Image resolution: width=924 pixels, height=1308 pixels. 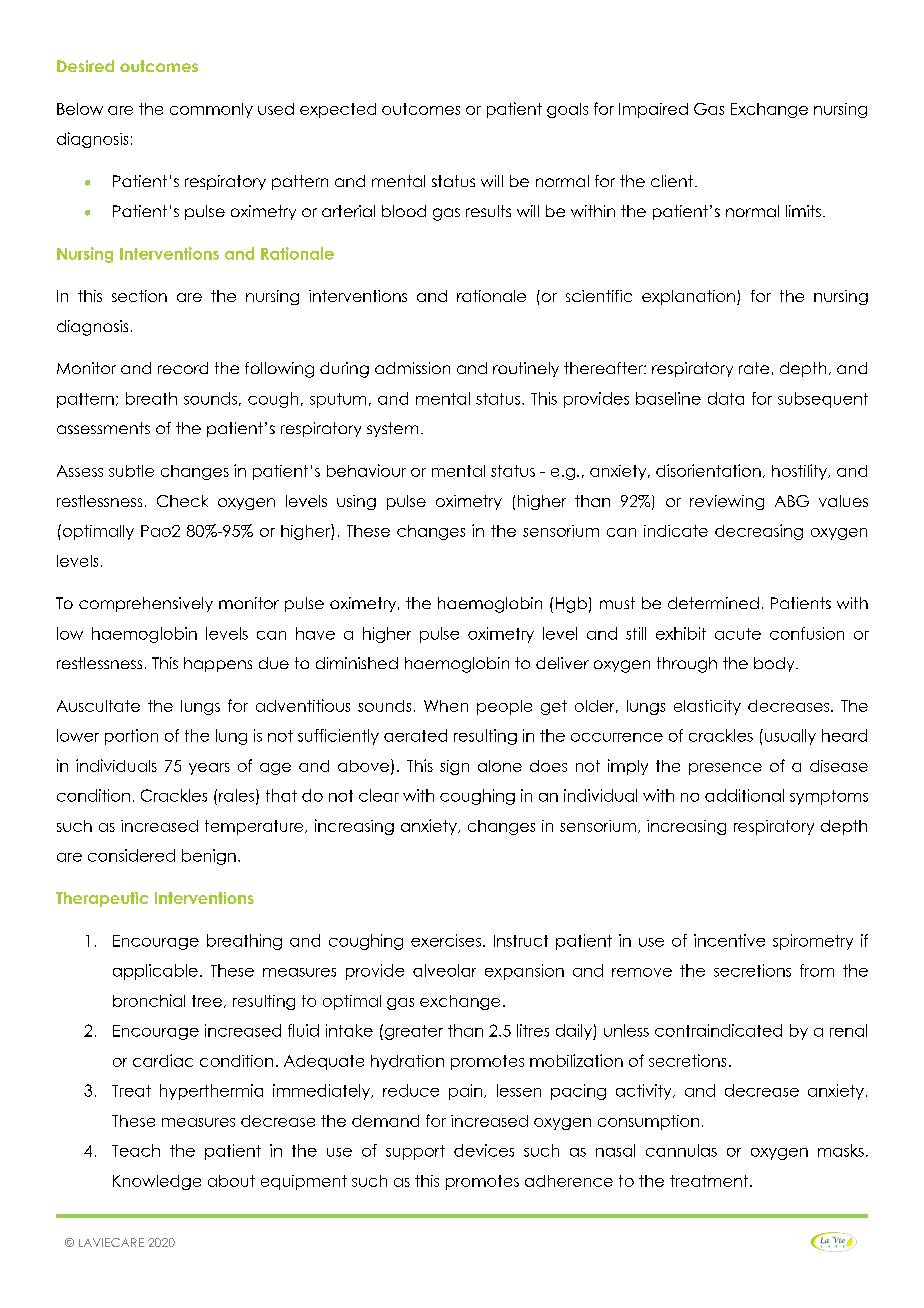 What do you see at coordinates (412, 368) in the screenshot?
I see `admission` at bounding box center [412, 368].
